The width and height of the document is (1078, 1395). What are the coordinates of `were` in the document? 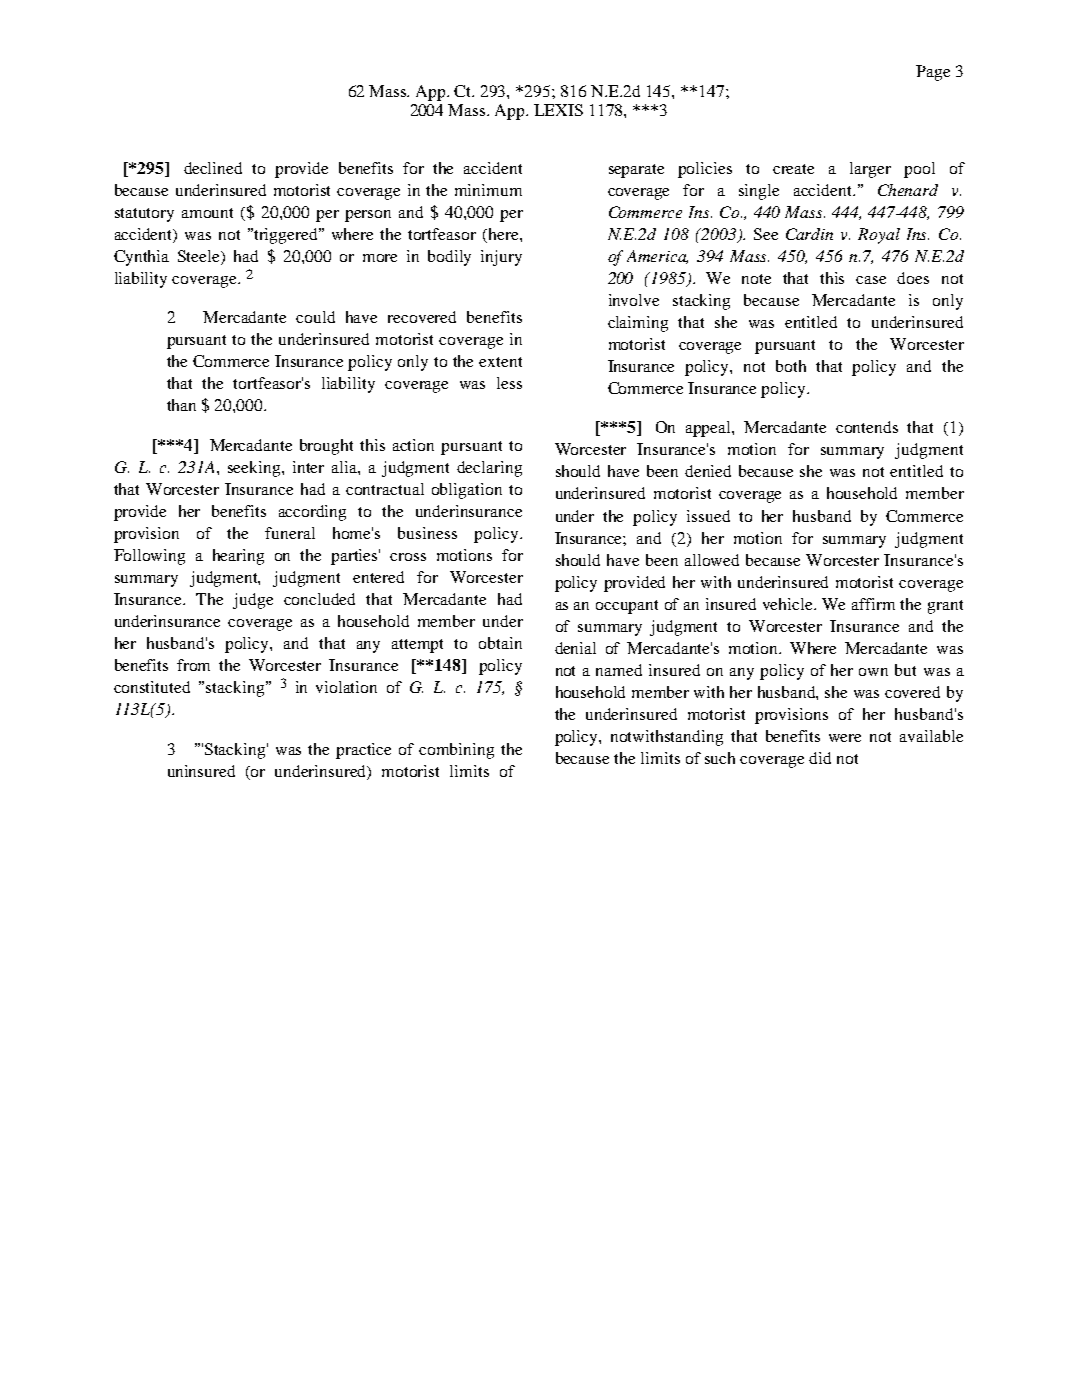 It's located at (845, 738).
